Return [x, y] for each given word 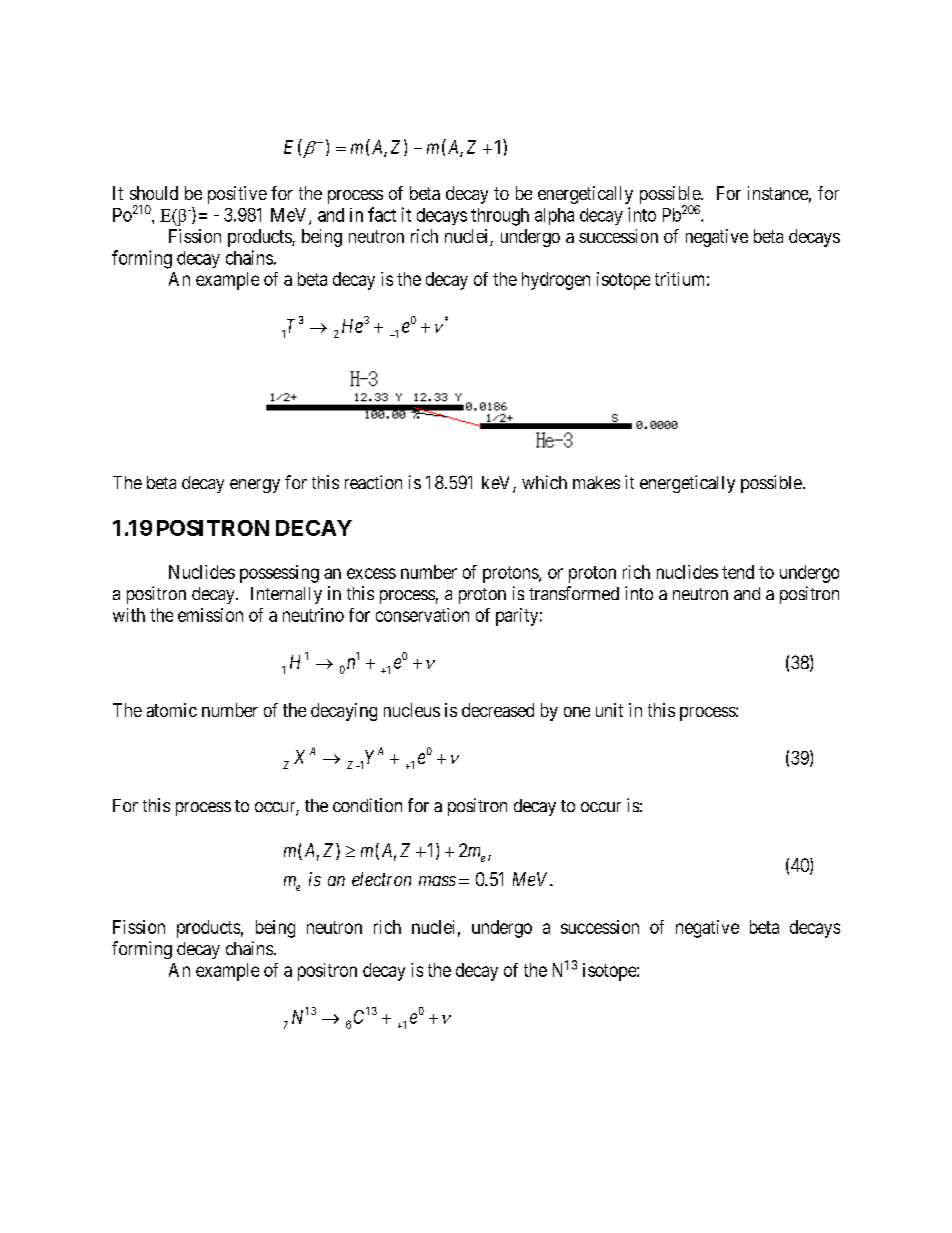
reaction [373, 482]
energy [255, 486]
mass [437, 881]
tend [738, 572]
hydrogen [556, 281]
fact [382, 214]
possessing [279, 574]
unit [609, 710]
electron [381, 879]
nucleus [412, 710]
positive [237, 195]
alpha [554, 216]
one [577, 712]
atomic [172, 710]
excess [371, 573]
